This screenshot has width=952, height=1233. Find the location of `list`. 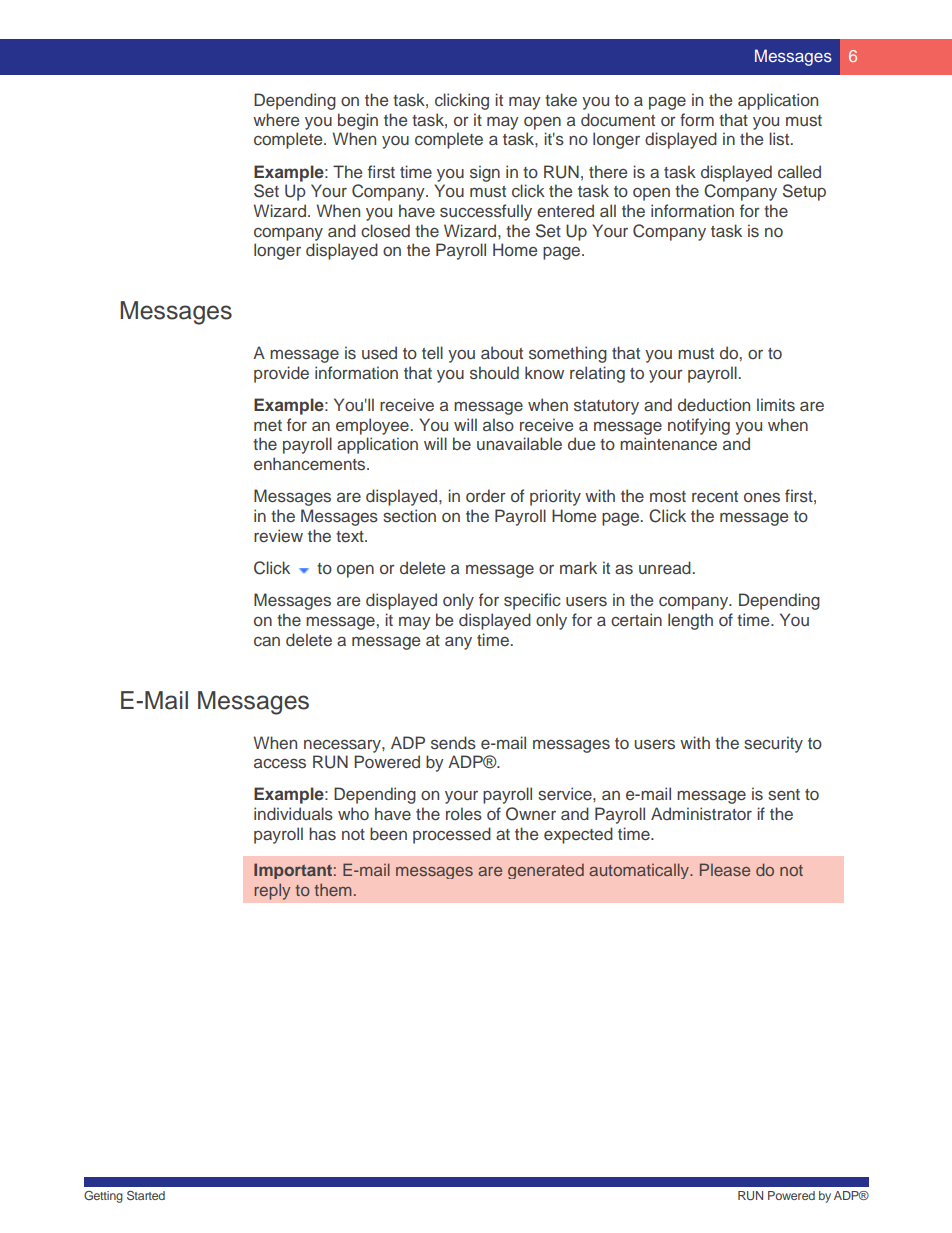

list is located at coordinates (780, 139).
